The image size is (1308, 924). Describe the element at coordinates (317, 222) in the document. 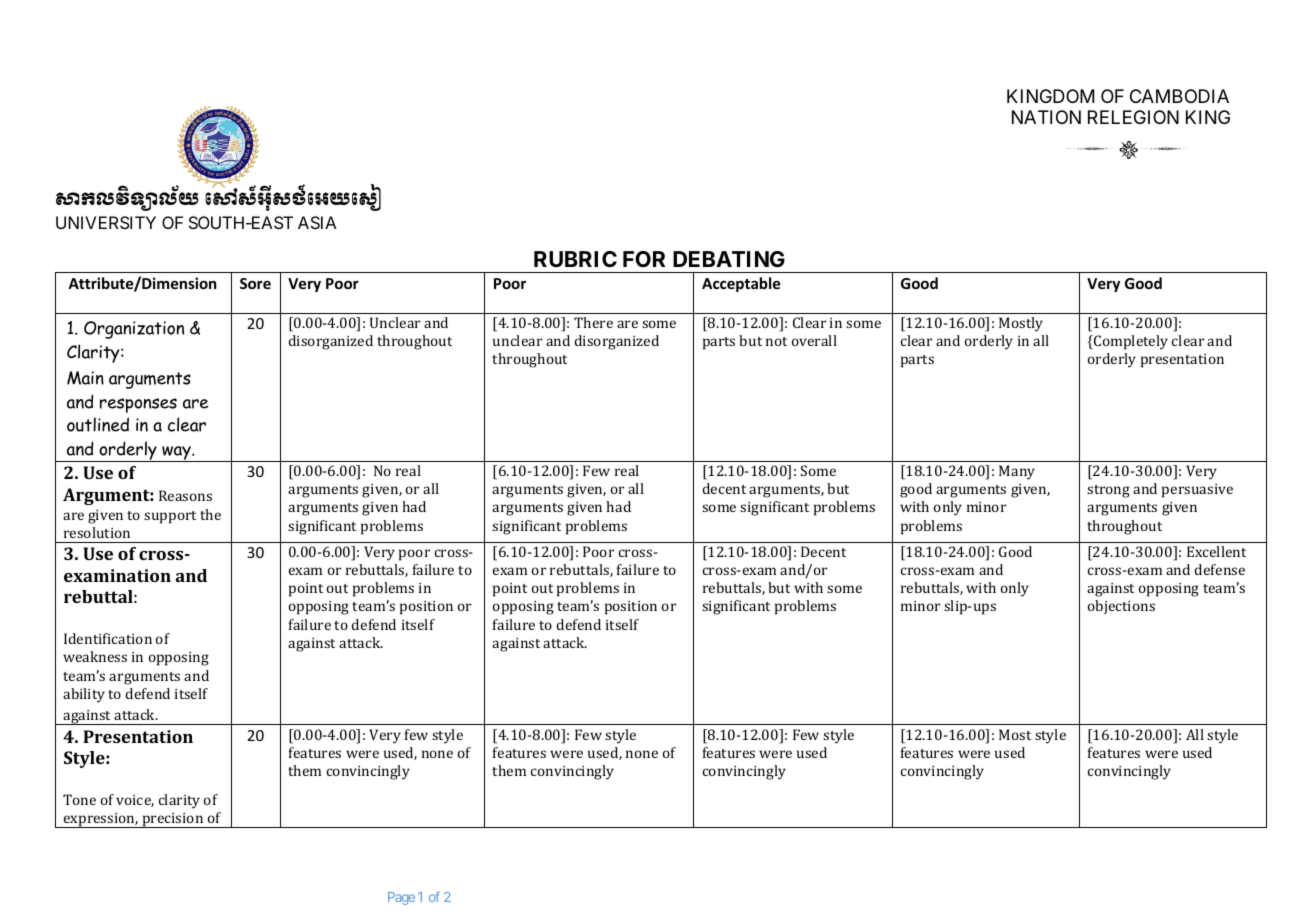

I see `ASIA` at that location.
